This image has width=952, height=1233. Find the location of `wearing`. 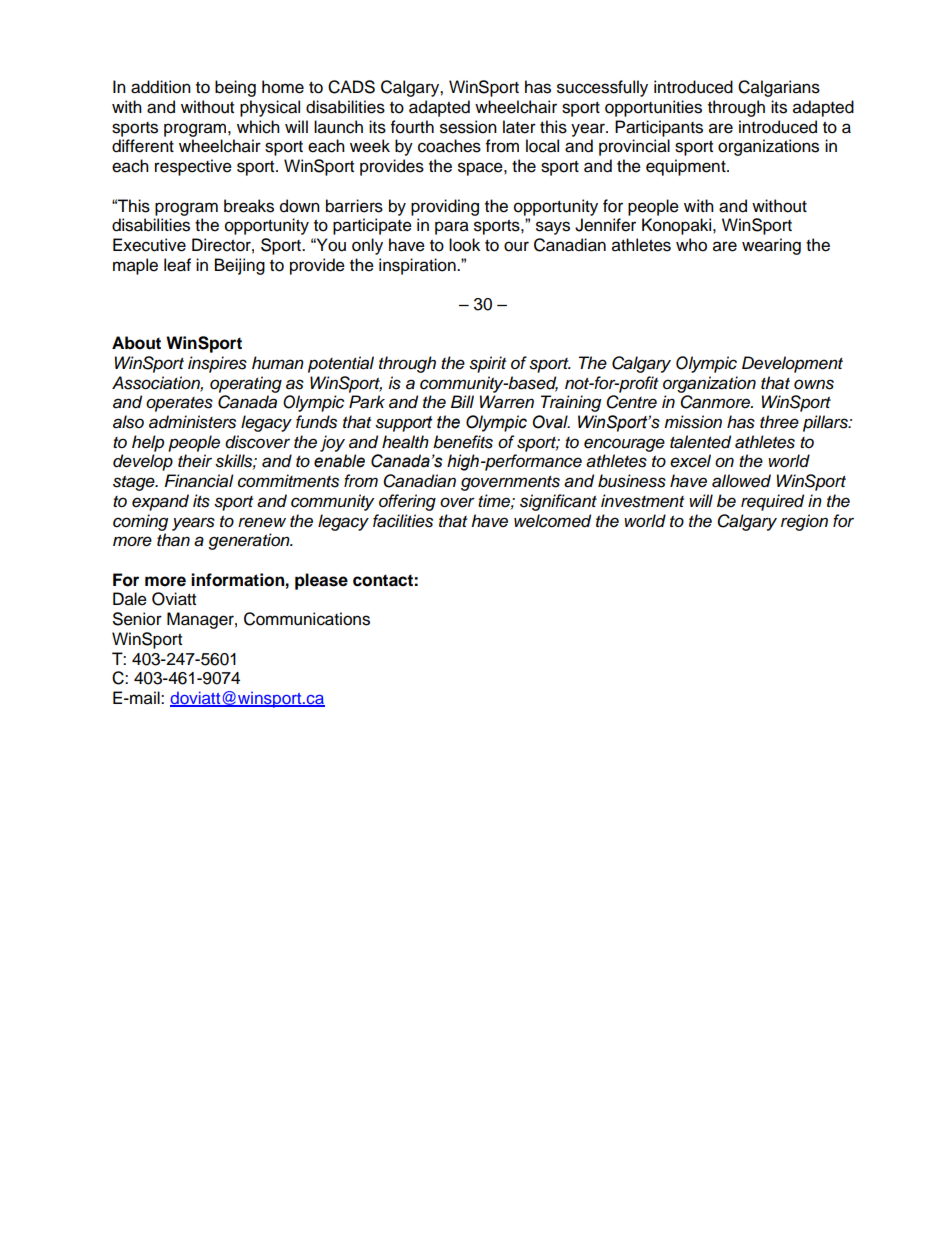

wearing is located at coordinates (771, 246).
